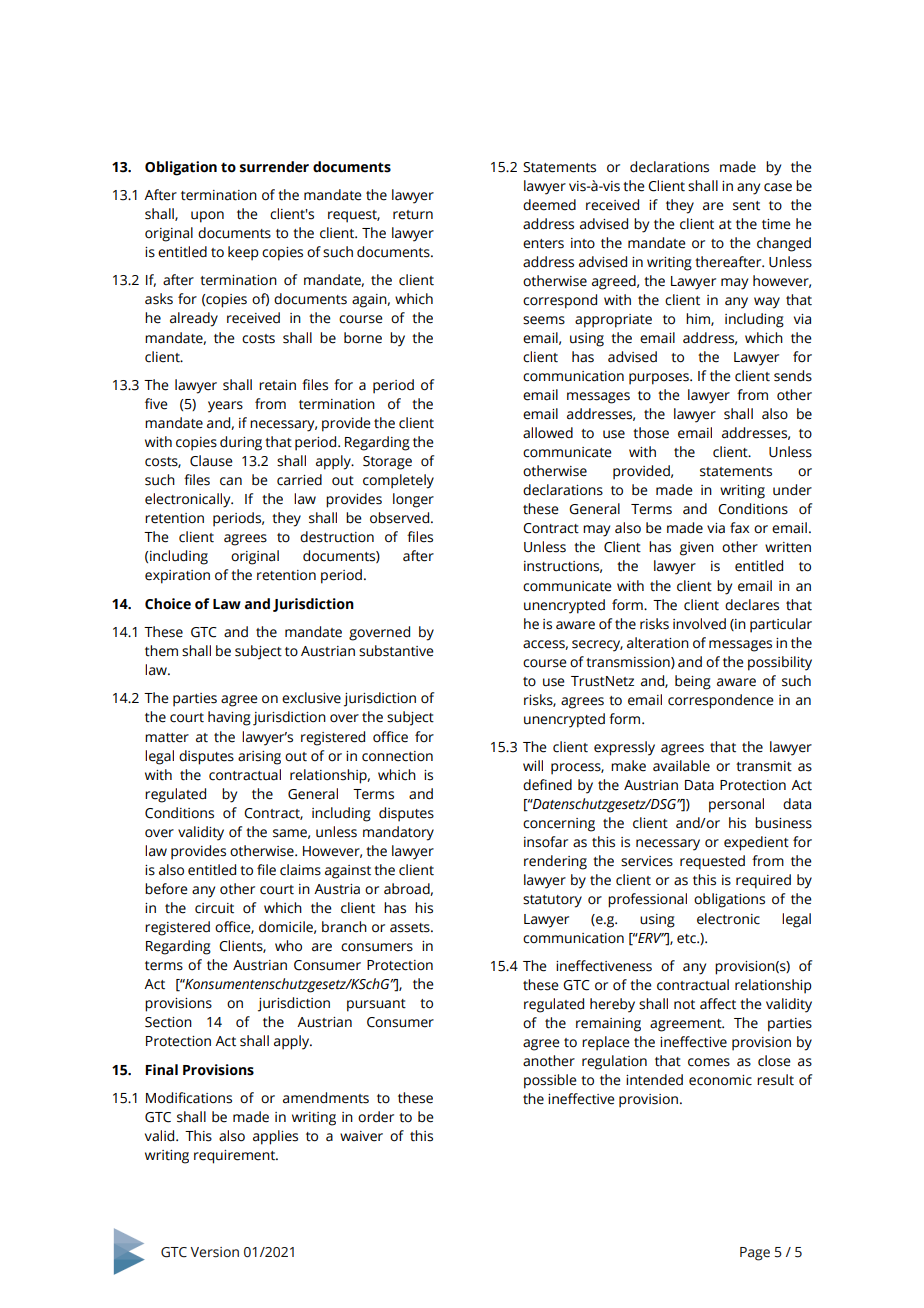 This document has width=924, height=1308. Describe the element at coordinates (548, 433) in the document. I see `allowed` at that location.
